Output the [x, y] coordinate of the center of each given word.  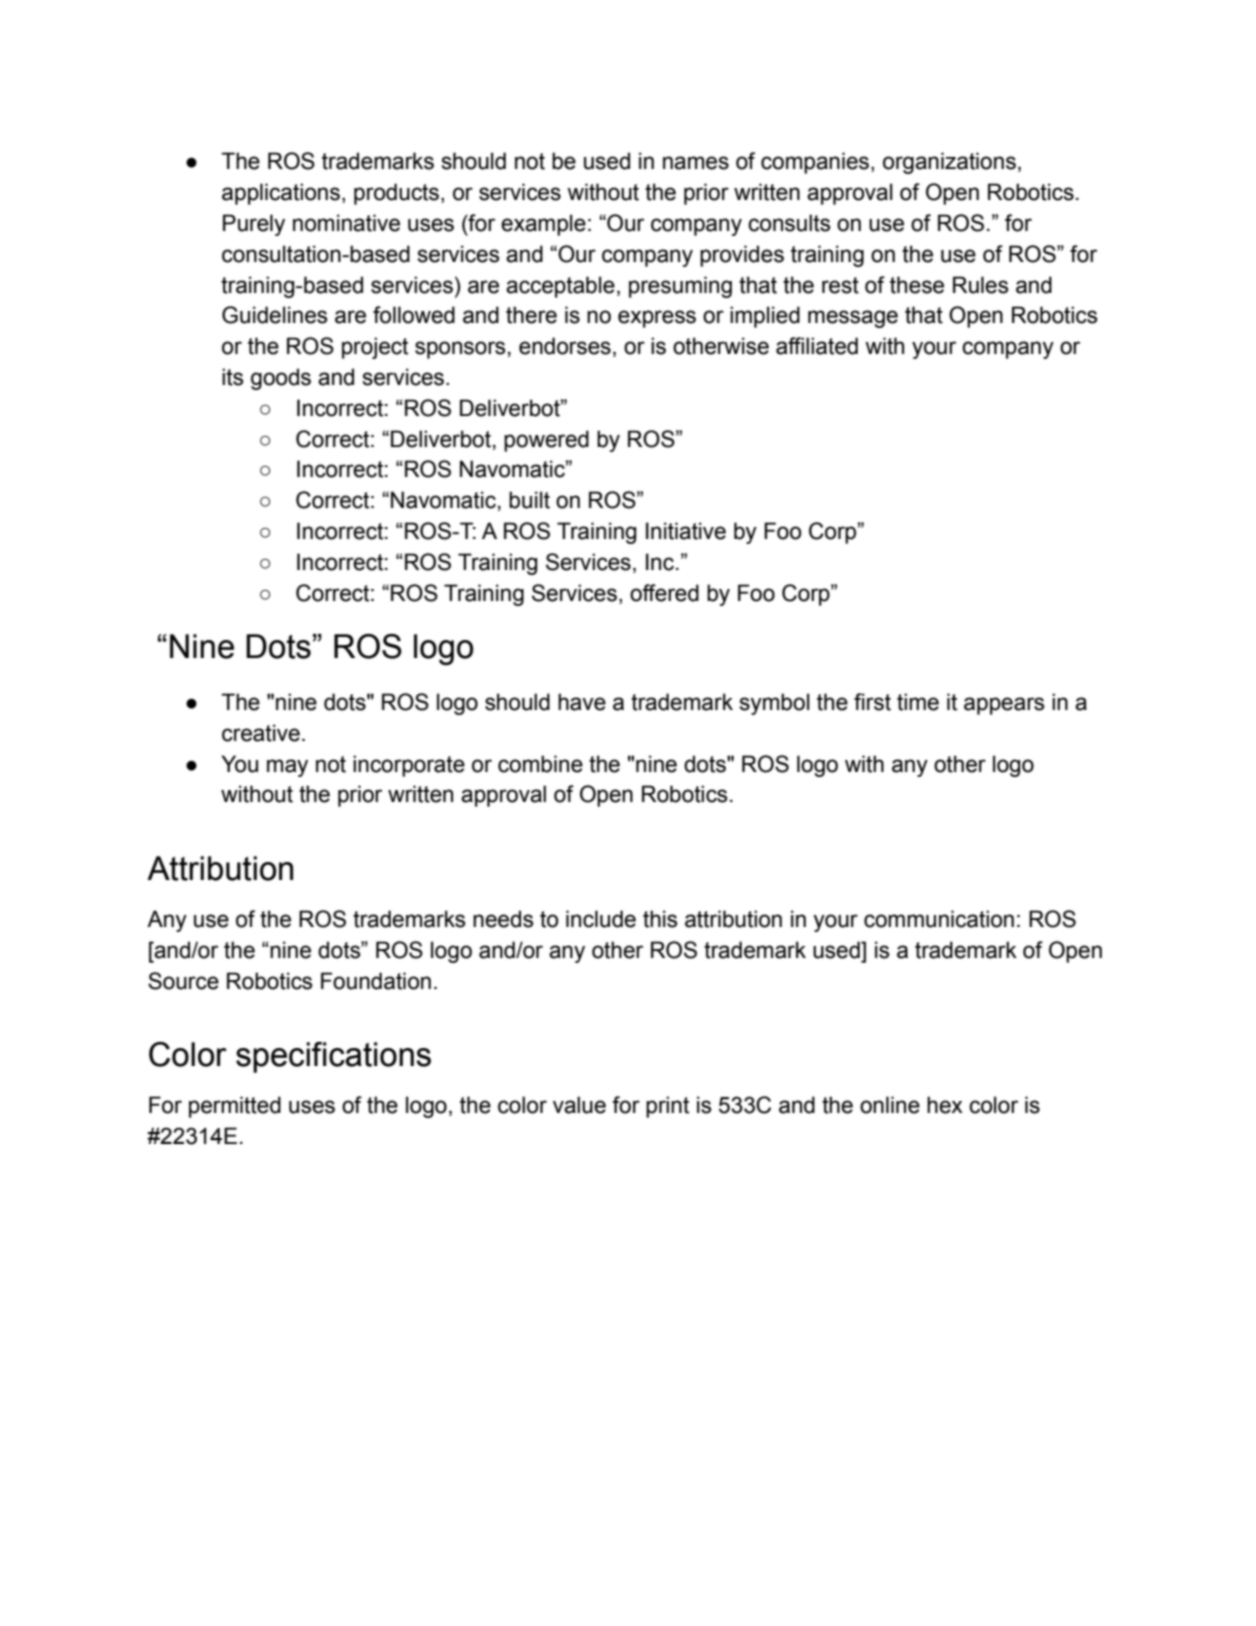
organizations [949, 163]
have [582, 702]
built [529, 500]
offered [664, 593]
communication [939, 919]
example [543, 225]
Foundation [376, 981]
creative [261, 733]
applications [281, 194]
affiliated [817, 346]
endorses [565, 346]
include [601, 919]
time [918, 702]
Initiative [686, 531]
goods [281, 379]
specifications [333, 1057]
